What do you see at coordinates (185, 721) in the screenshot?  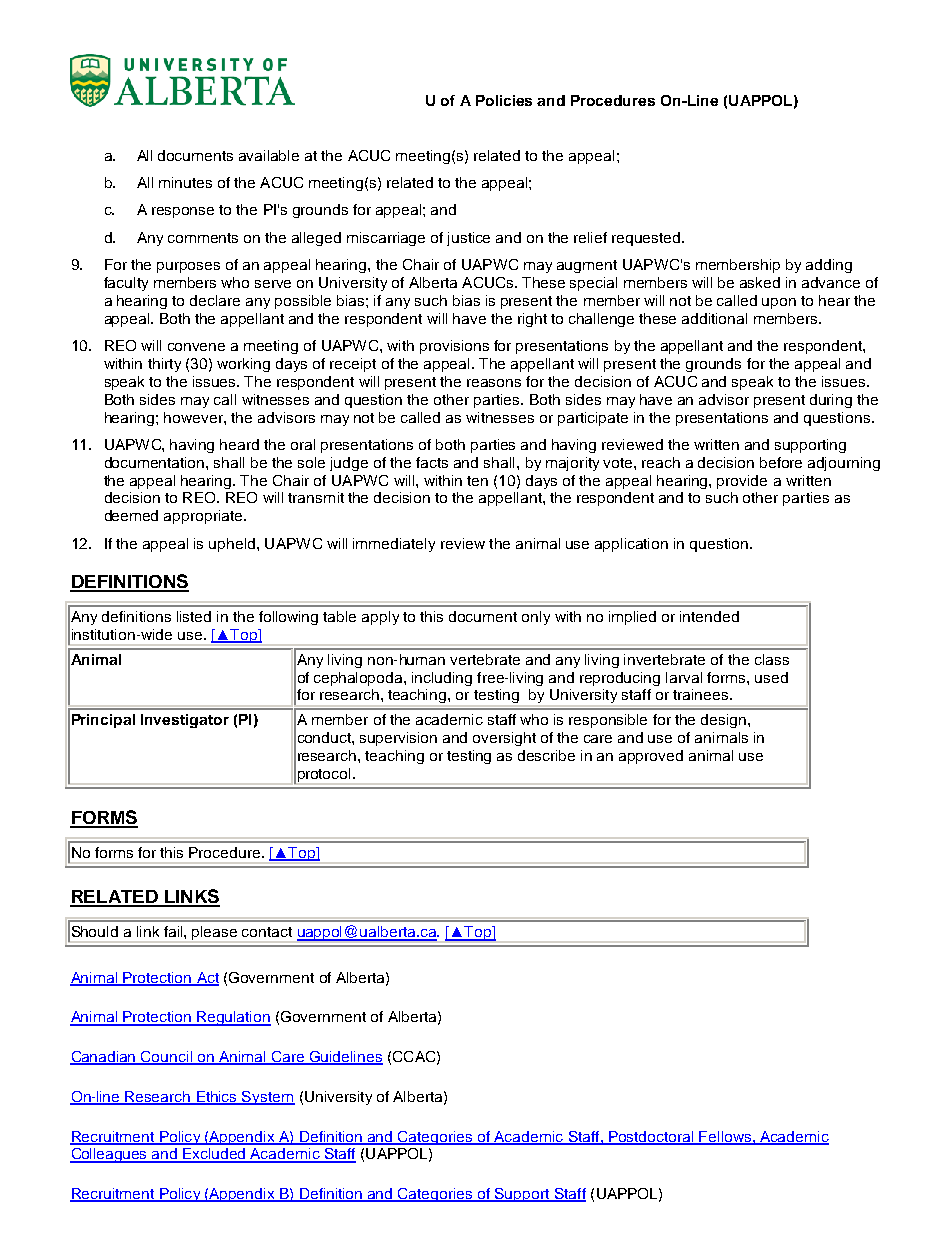 I see `Investigator` at bounding box center [185, 721].
